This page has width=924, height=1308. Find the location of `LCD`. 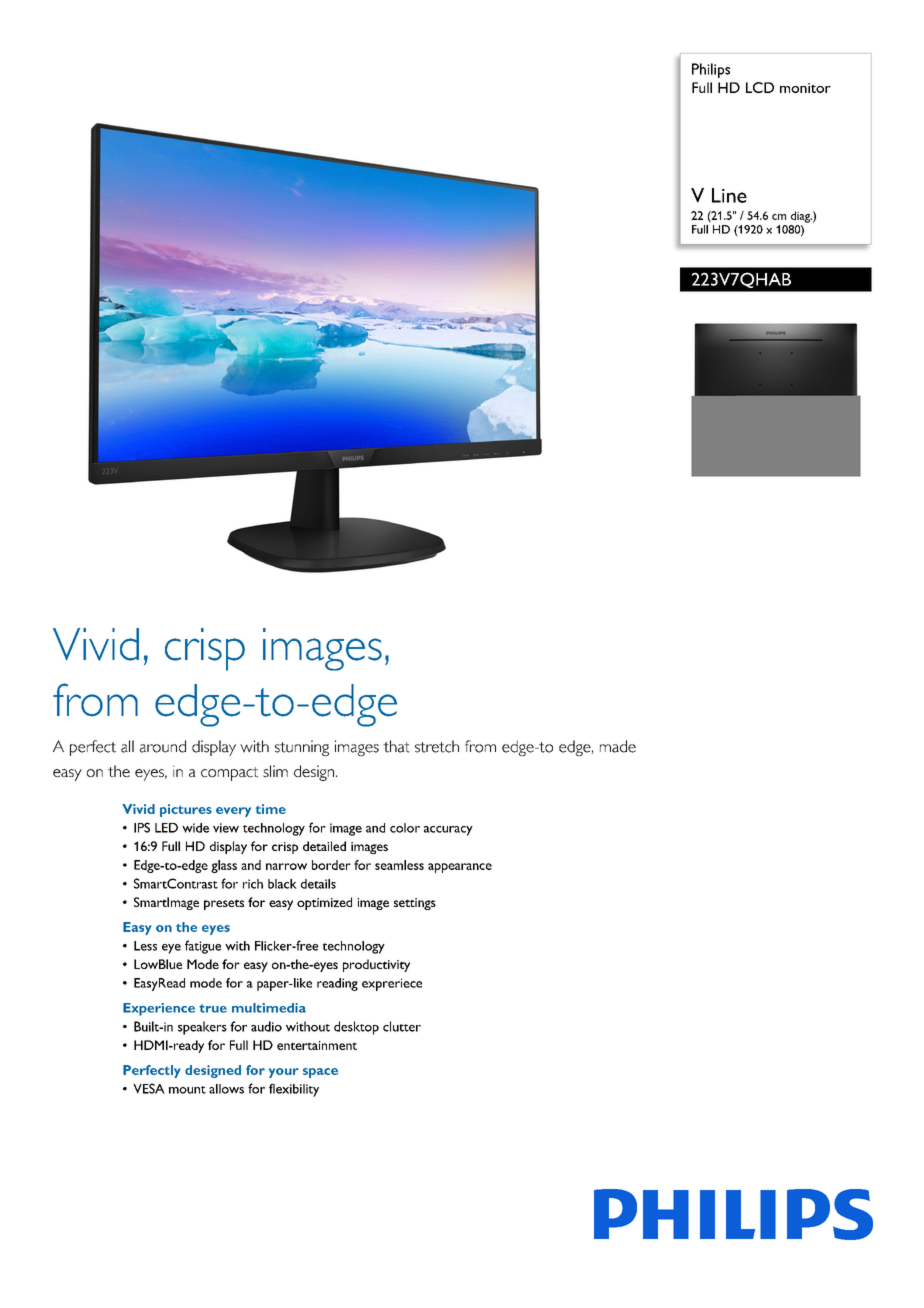

LCD is located at coordinates (760, 87).
